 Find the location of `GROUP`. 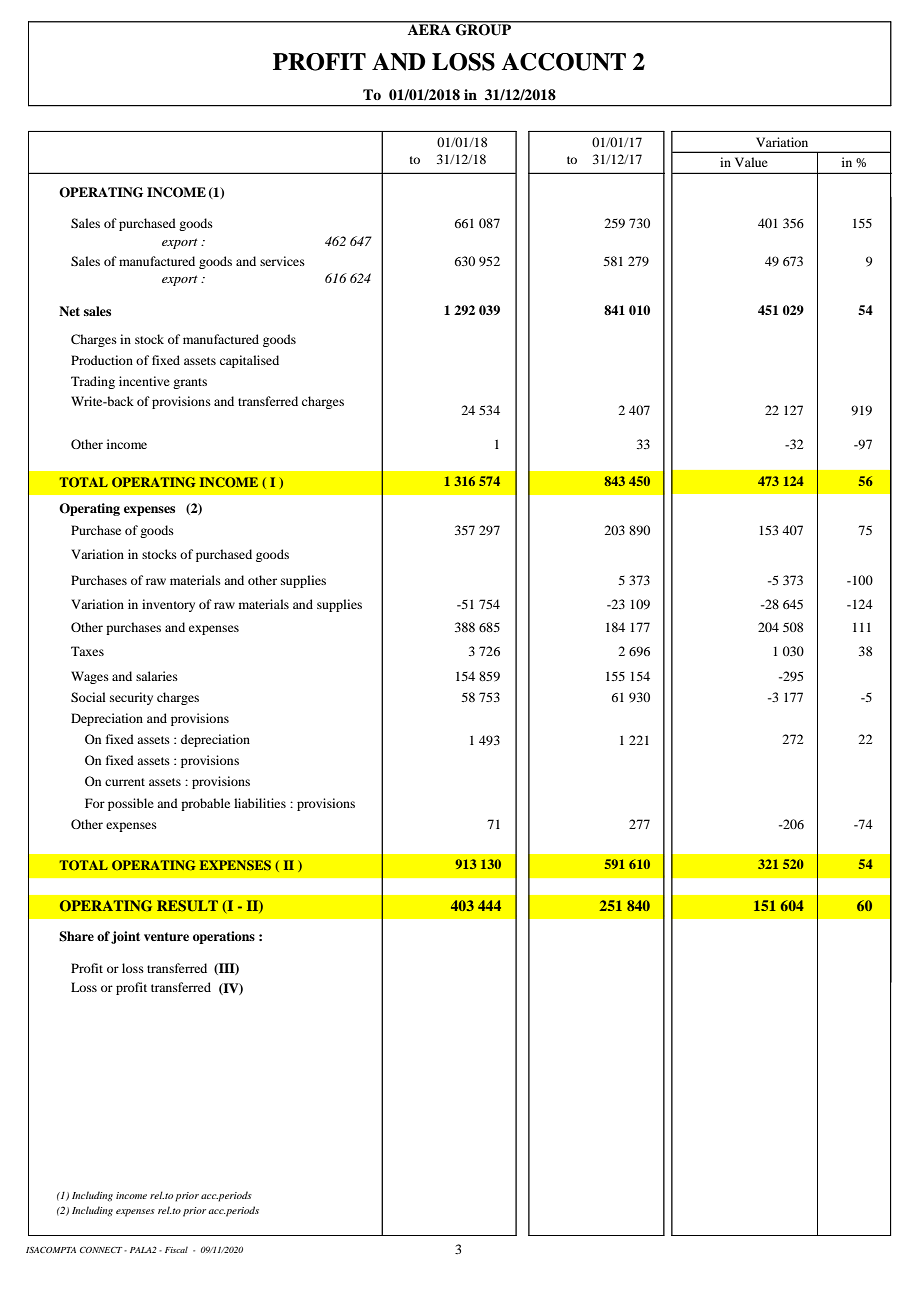

GROUP is located at coordinates (483, 29).
